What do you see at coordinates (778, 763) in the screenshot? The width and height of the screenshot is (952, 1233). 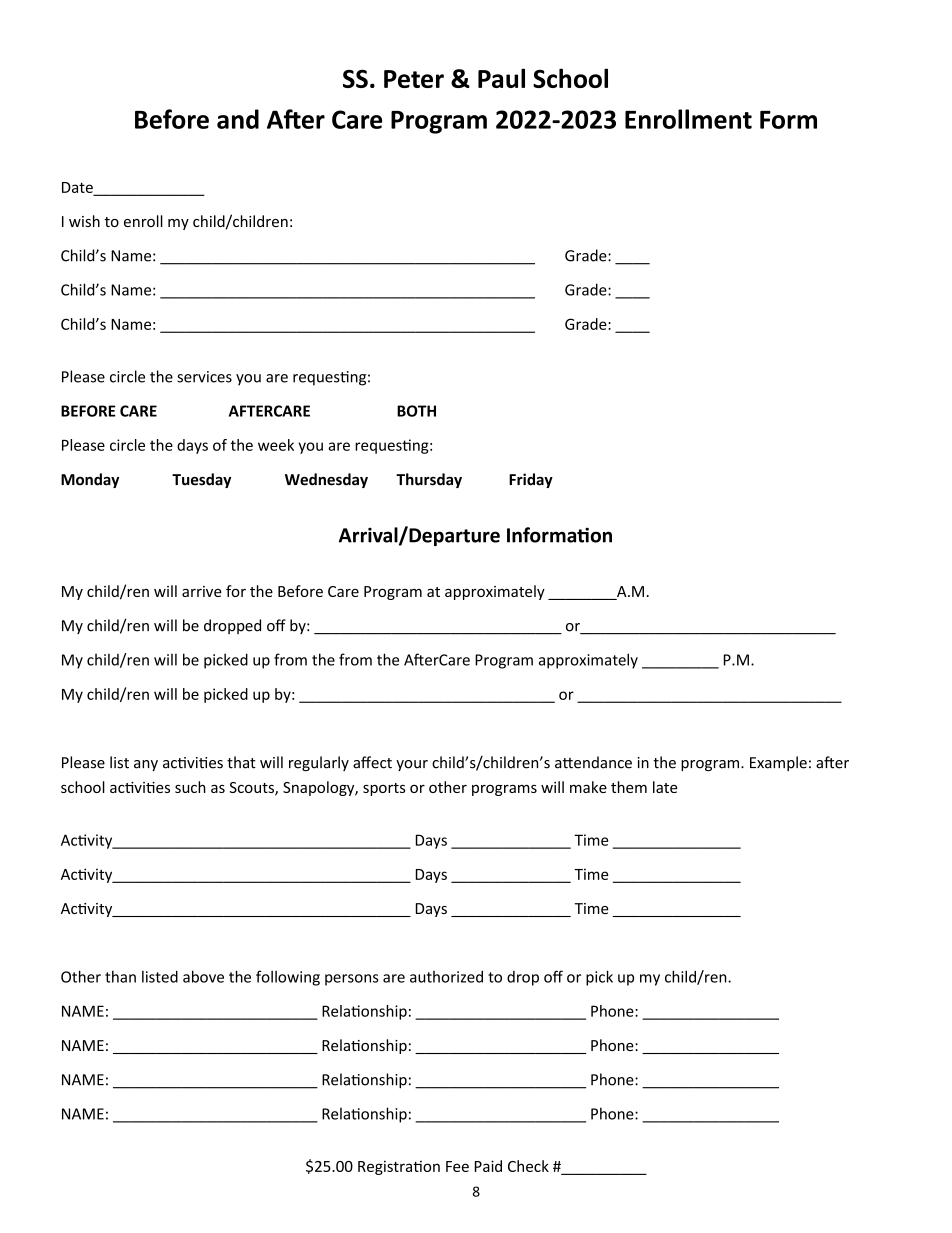 I see `Example` at bounding box center [778, 763].
